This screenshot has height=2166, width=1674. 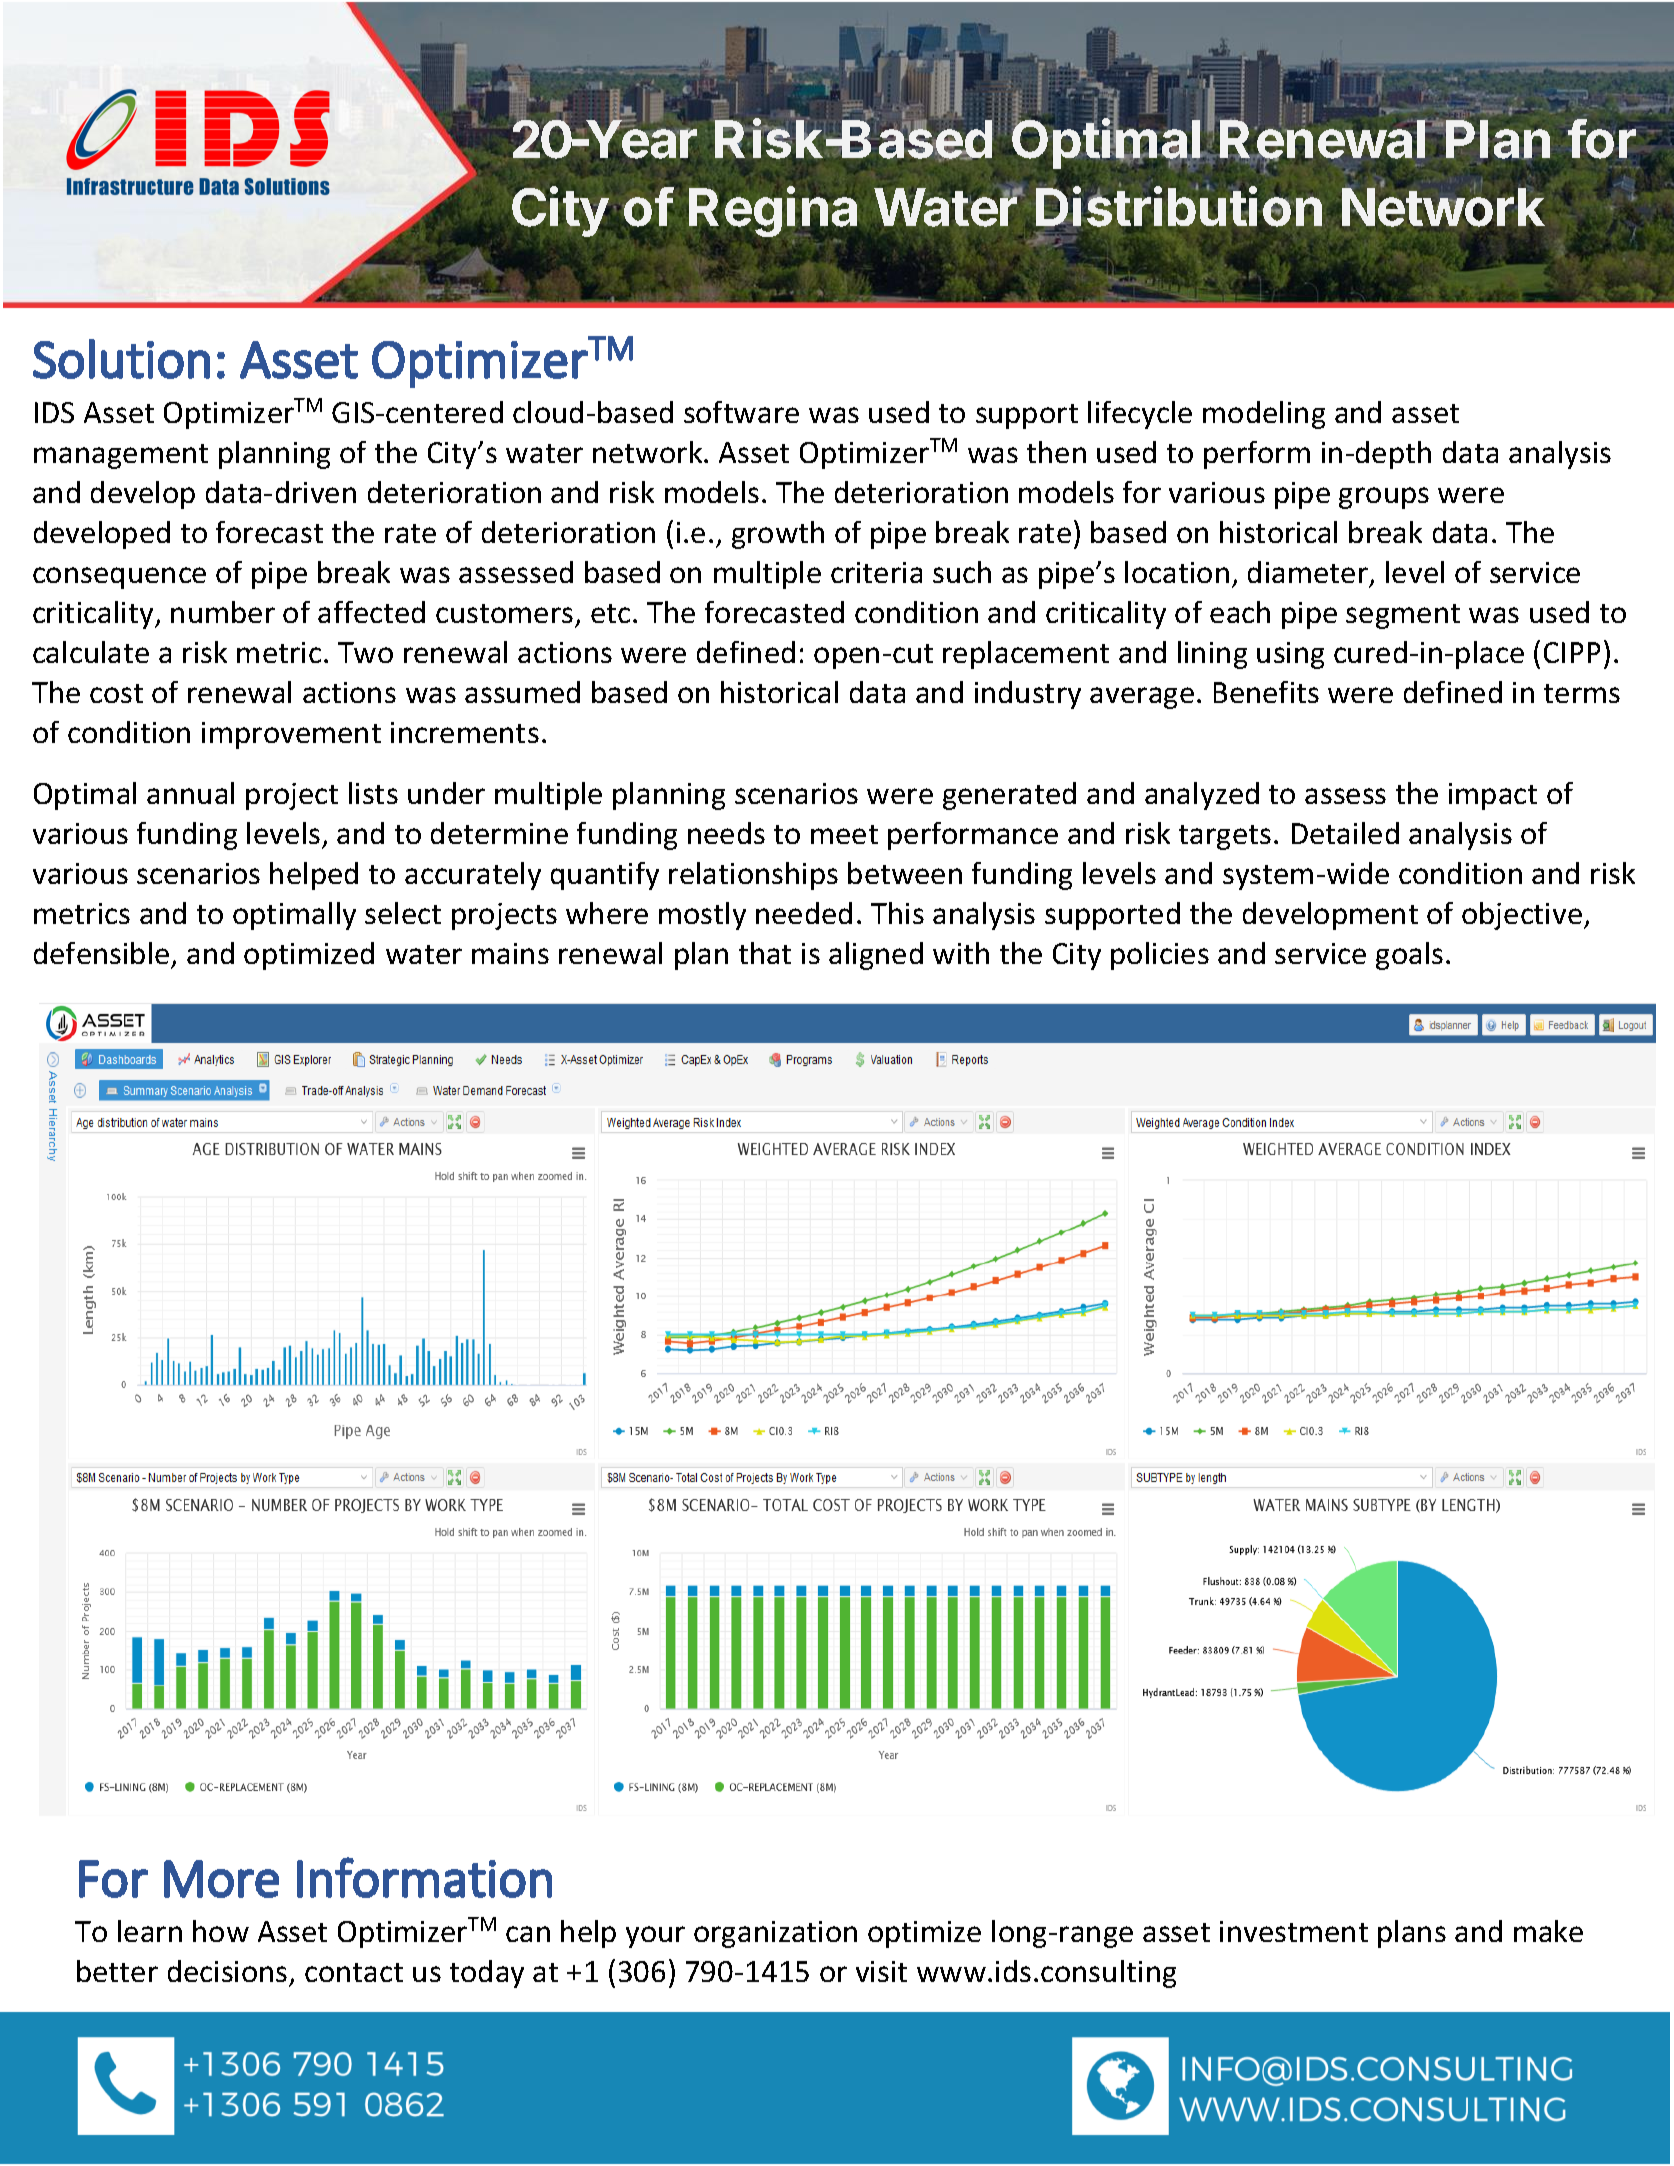 What do you see at coordinates (876, 956) in the screenshot?
I see `aligned` at bounding box center [876, 956].
